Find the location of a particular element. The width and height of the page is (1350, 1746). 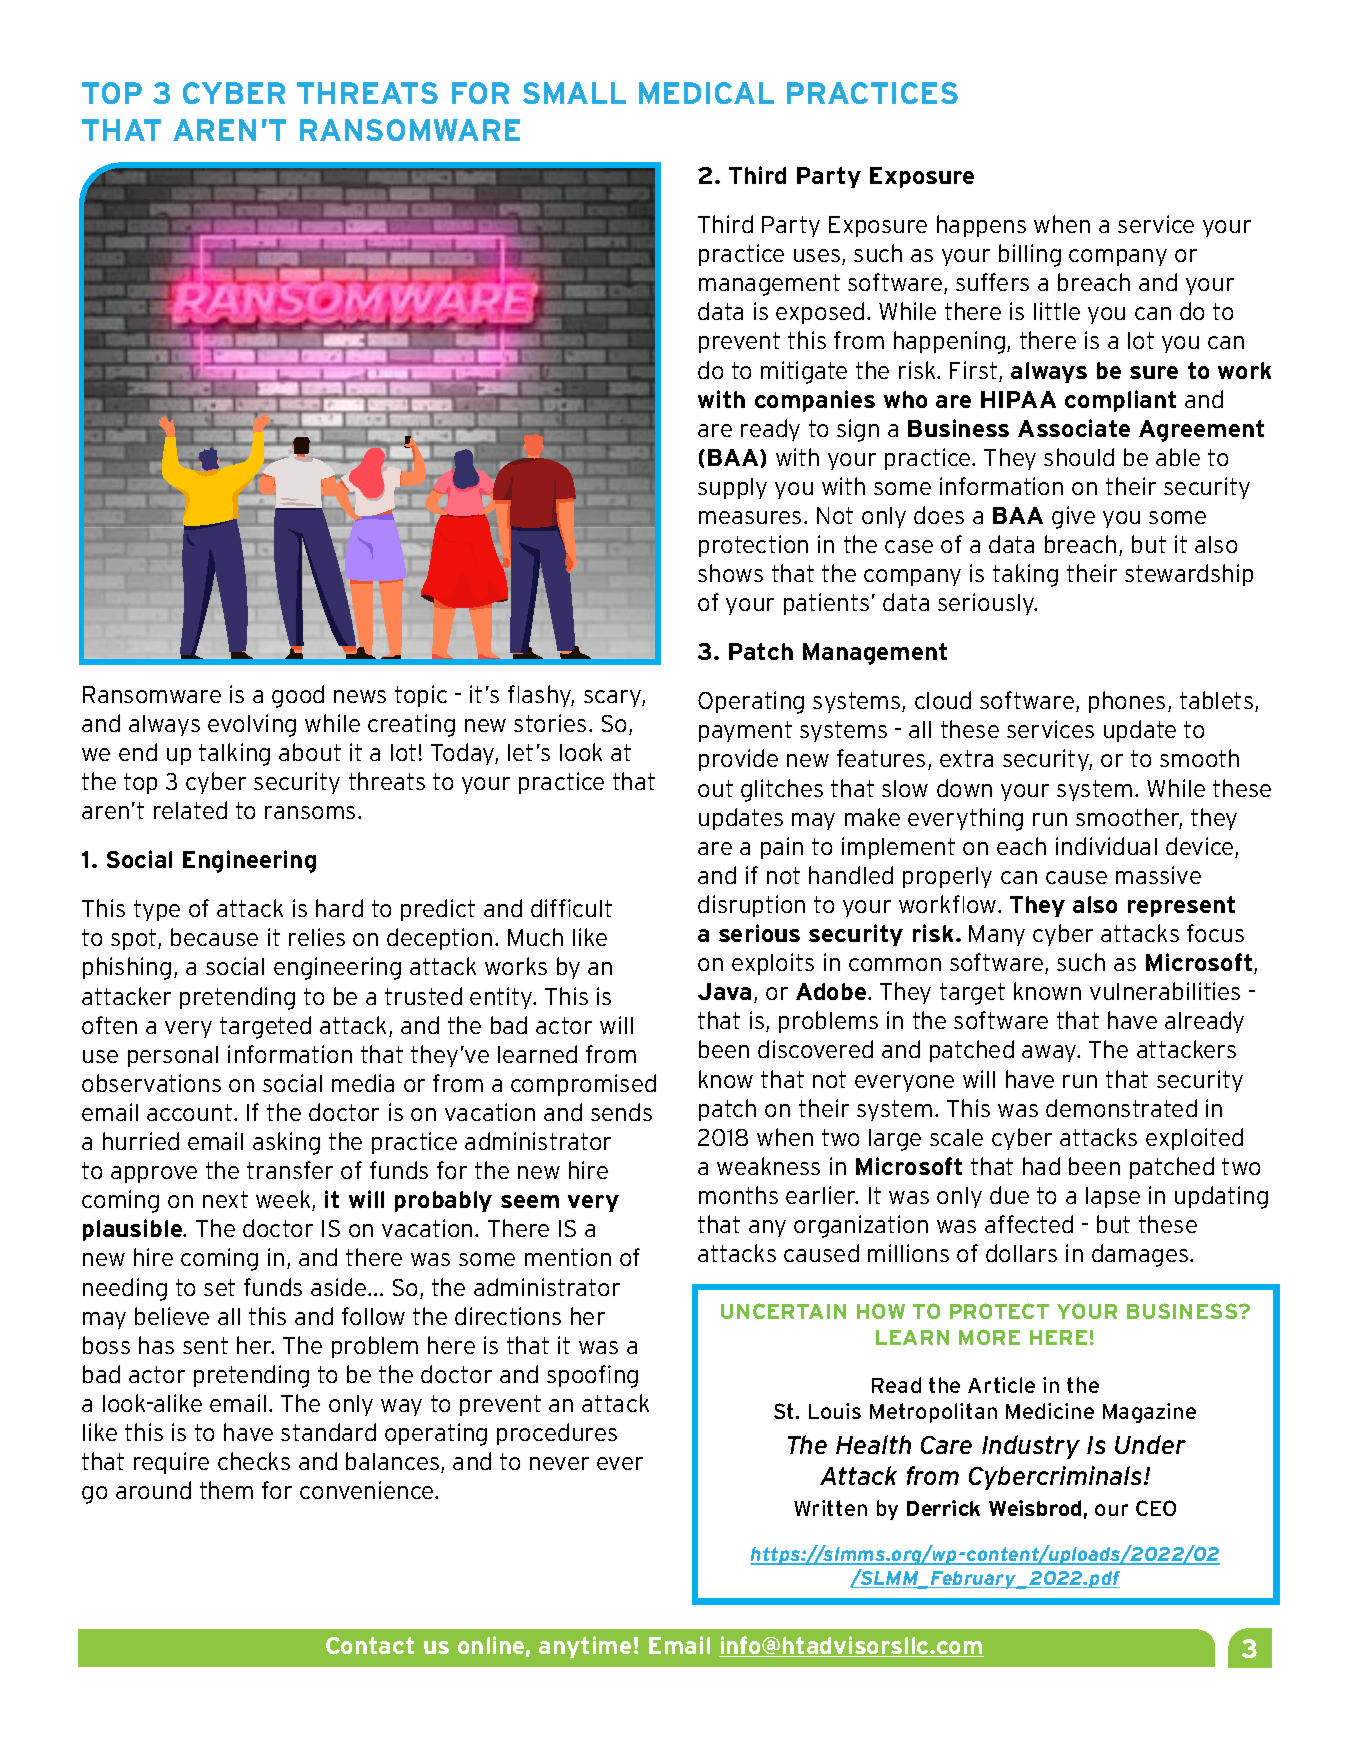

CEO is located at coordinates (1156, 1508).
